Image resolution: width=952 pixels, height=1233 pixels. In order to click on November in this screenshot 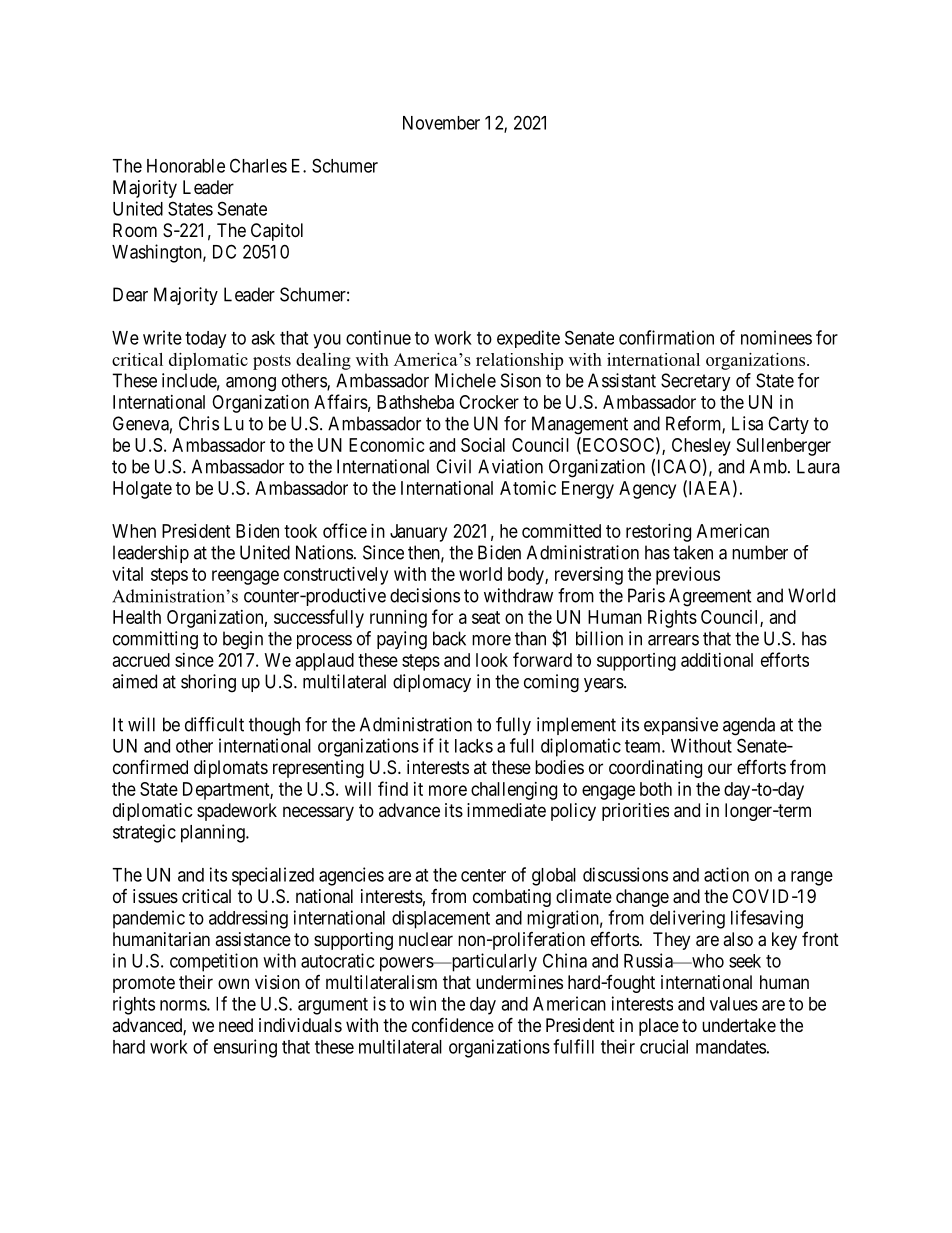, I will do `click(441, 123)`.
